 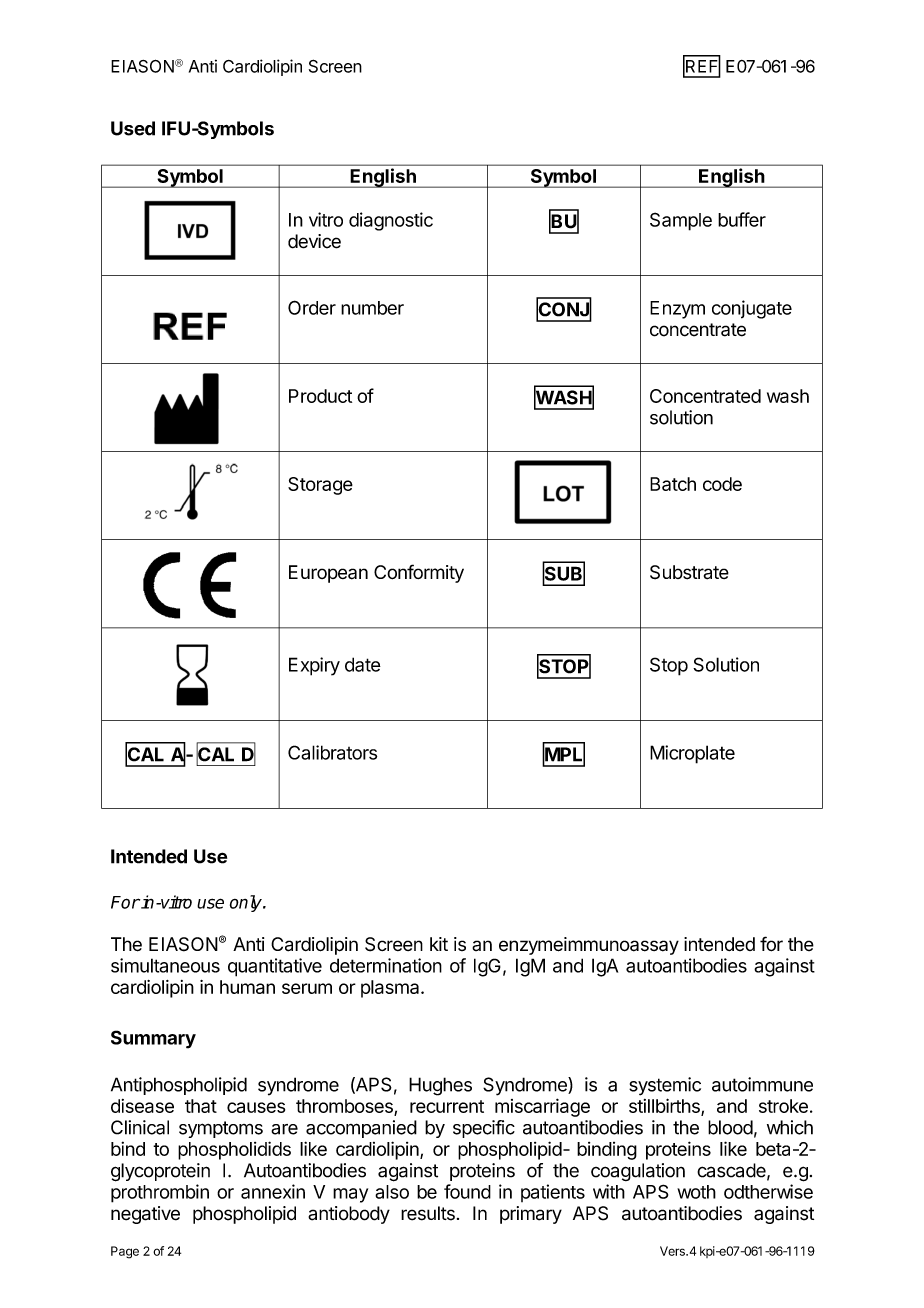 What do you see at coordinates (160, 1193) in the image?
I see `prothrombin` at bounding box center [160, 1193].
